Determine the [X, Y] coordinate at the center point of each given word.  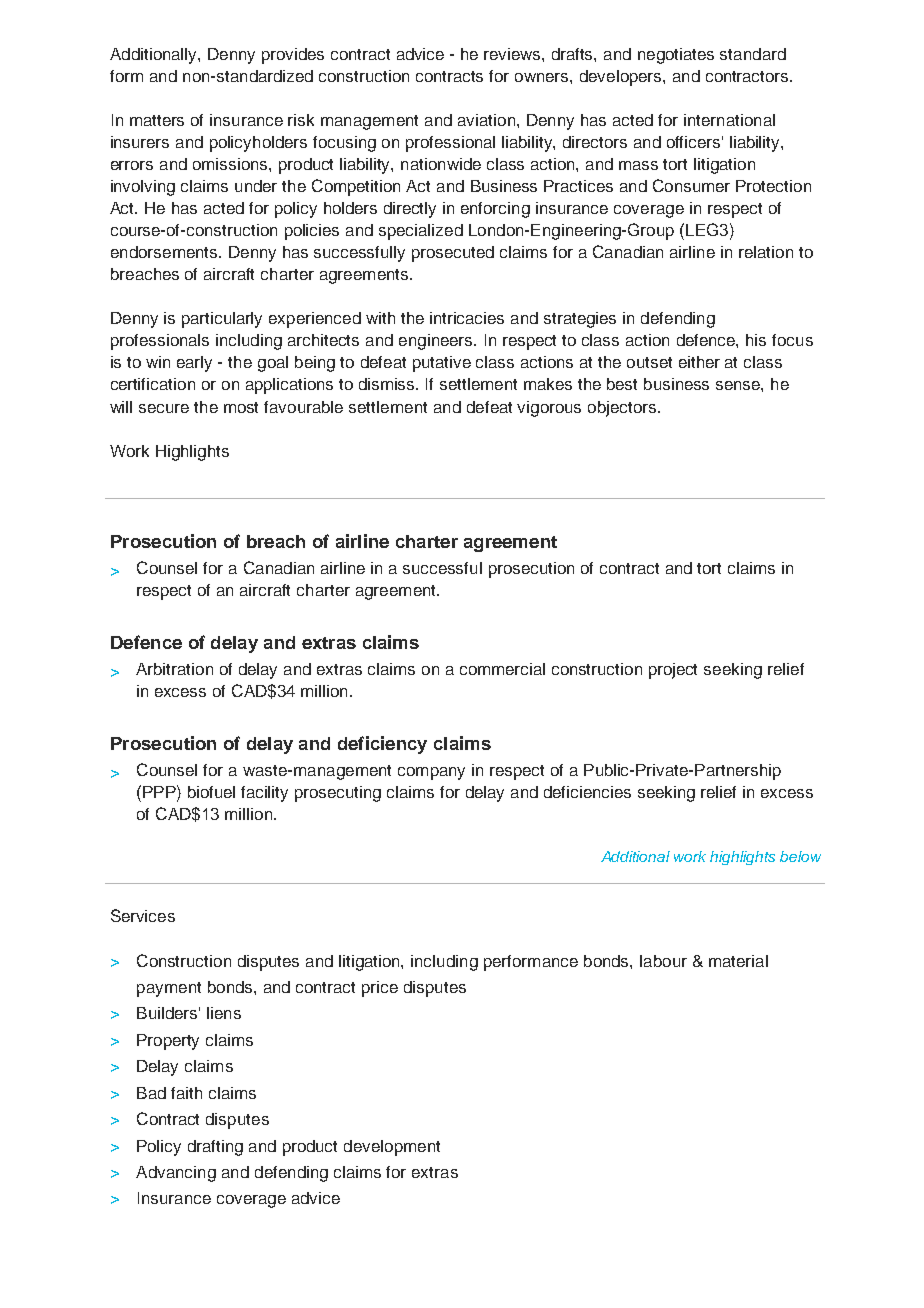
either [699, 362]
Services [143, 915]
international [729, 120]
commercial [502, 669]
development [392, 1148]
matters [157, 120]
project [673, 671]
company [431, 773]
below [800, 856]
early [194, 364]
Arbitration [174, 669]
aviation [488, 120]
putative [442, 364]
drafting [215, 1148]
